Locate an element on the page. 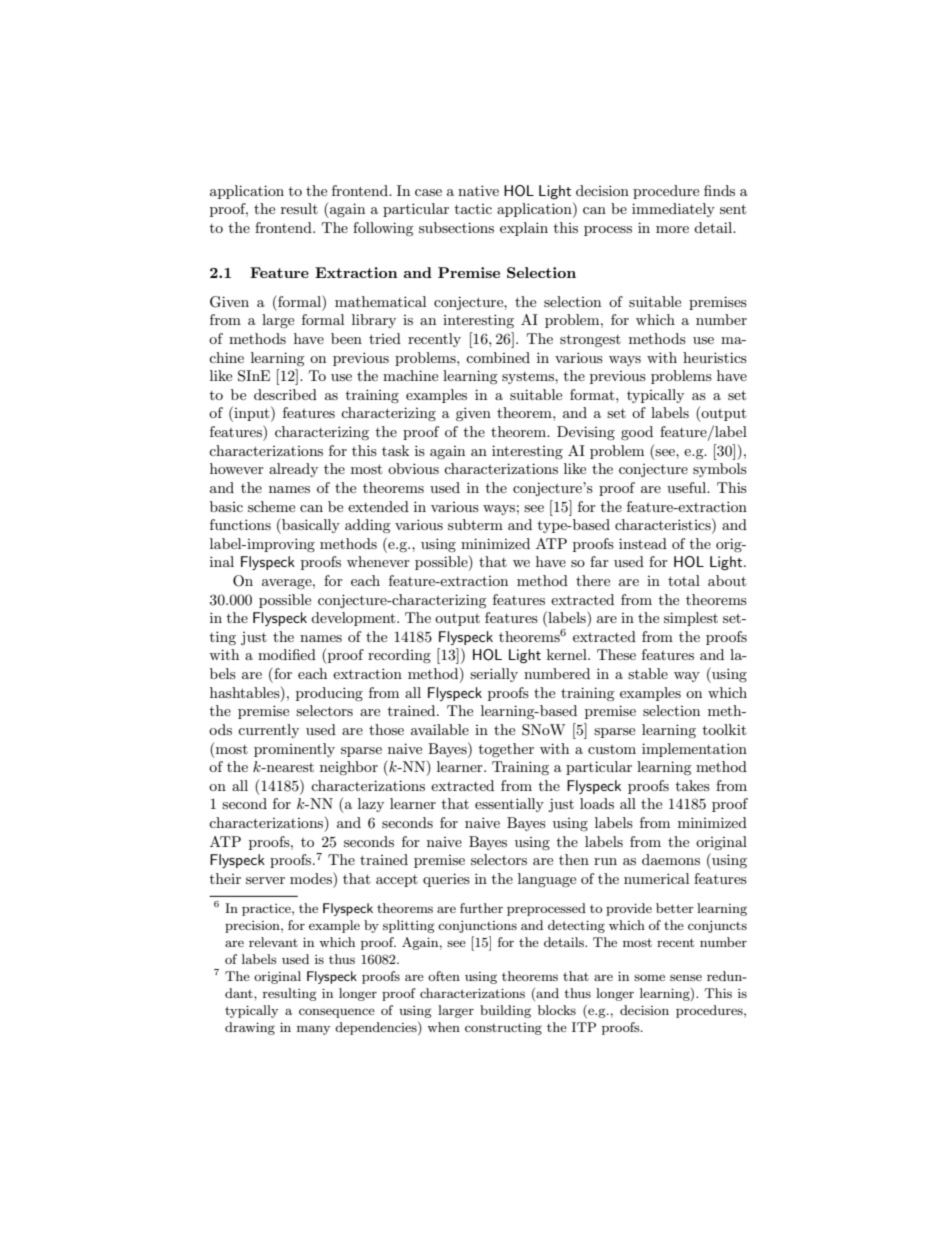 The width and height of the image is (952, 1233). modified is located at coordinates (287, 654).
